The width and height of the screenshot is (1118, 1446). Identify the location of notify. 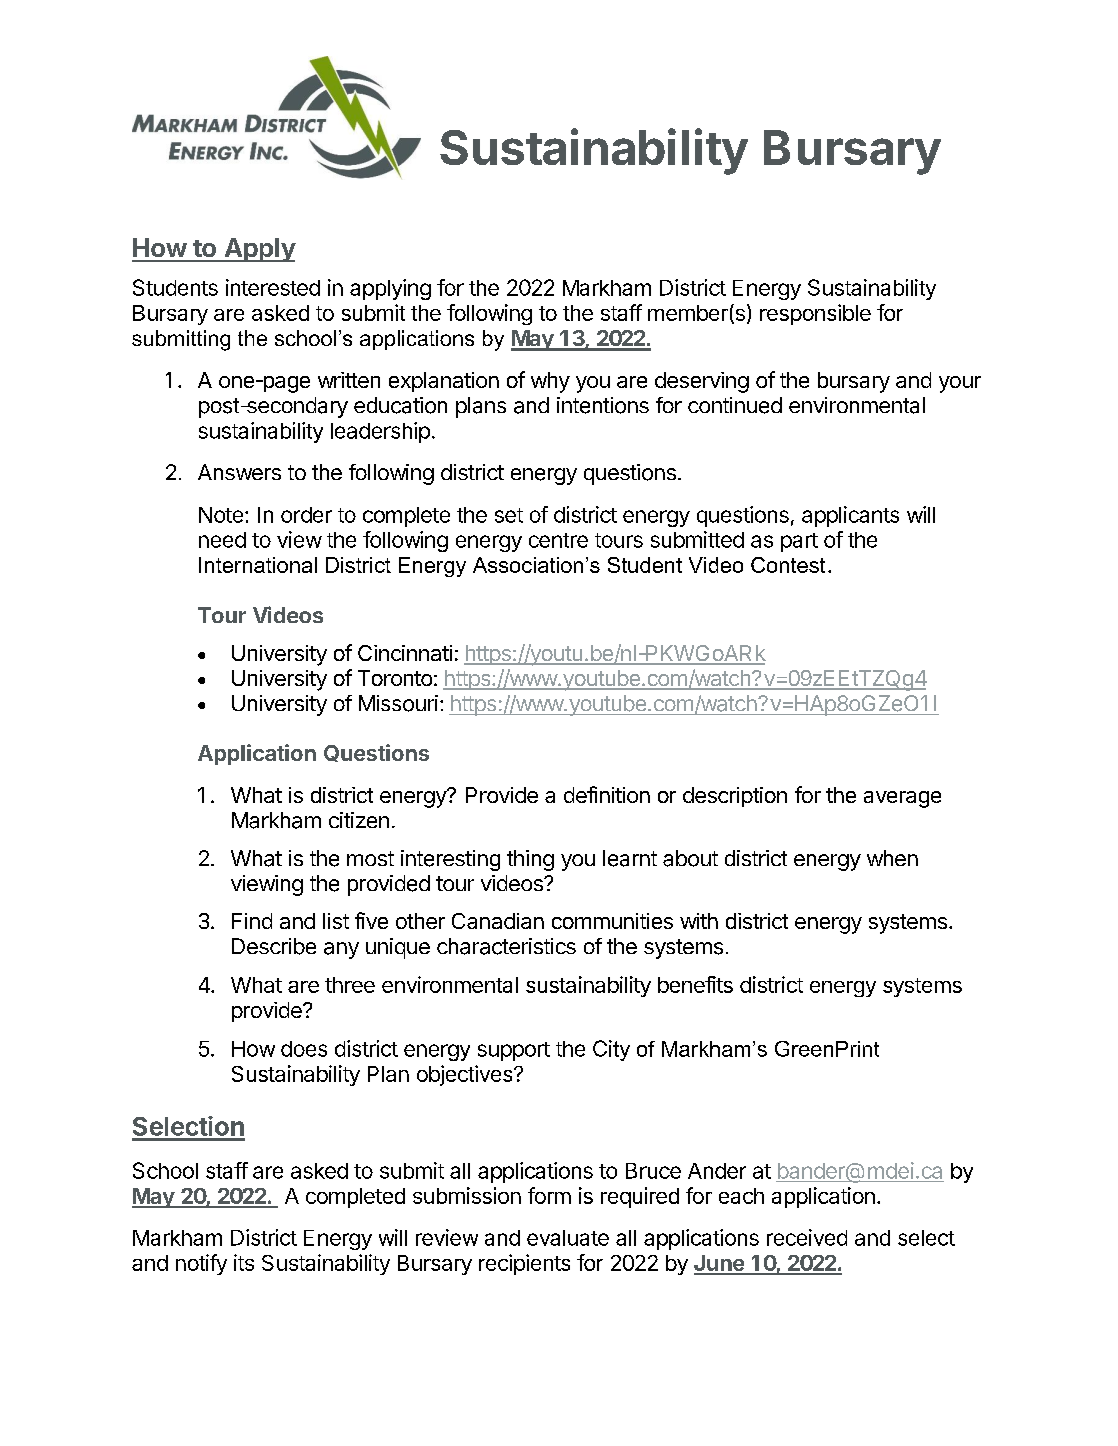
(201, 1264).
